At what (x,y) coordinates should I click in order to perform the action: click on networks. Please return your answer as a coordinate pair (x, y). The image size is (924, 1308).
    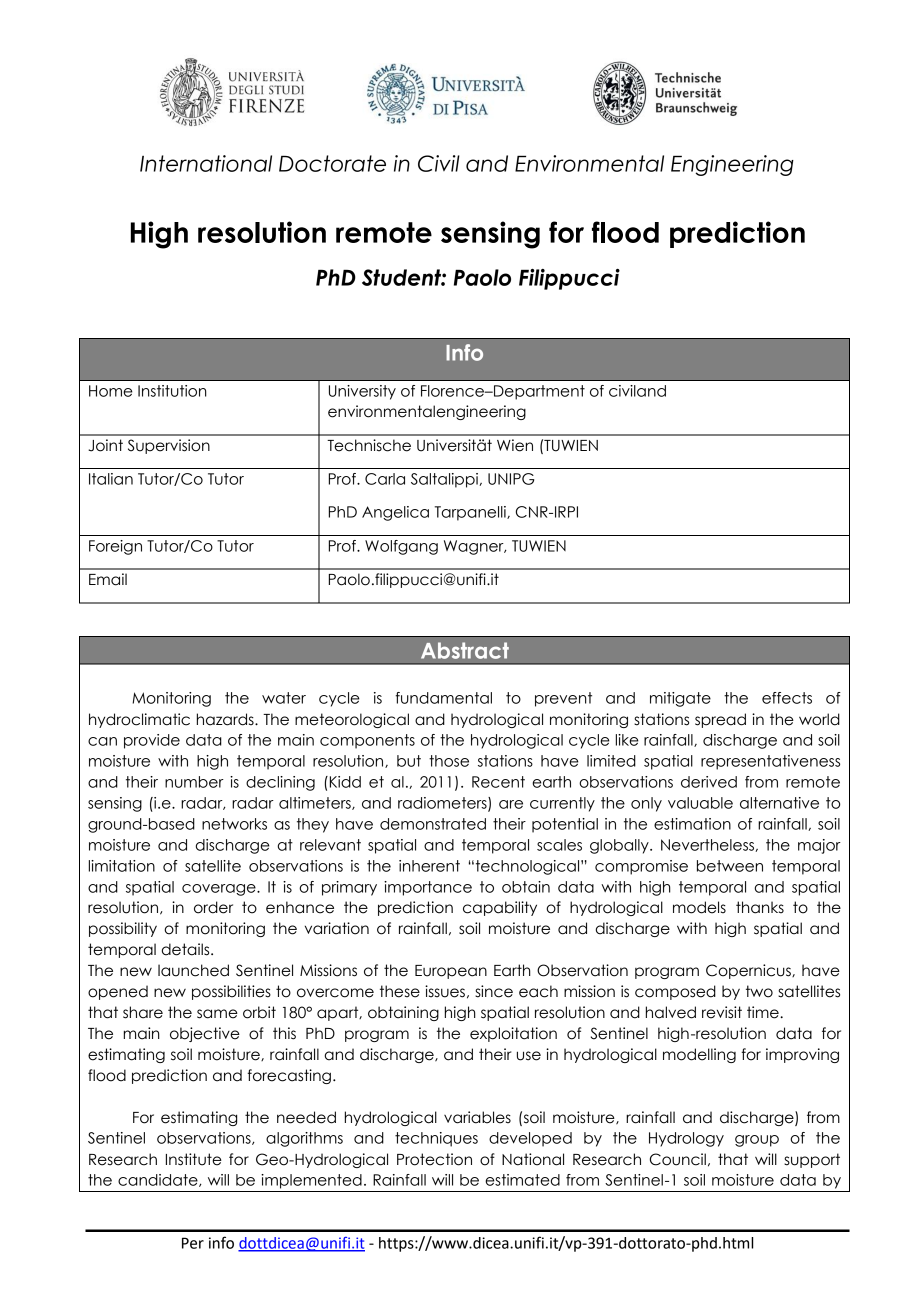
    Looking at the image, I should click on (234, 824).
